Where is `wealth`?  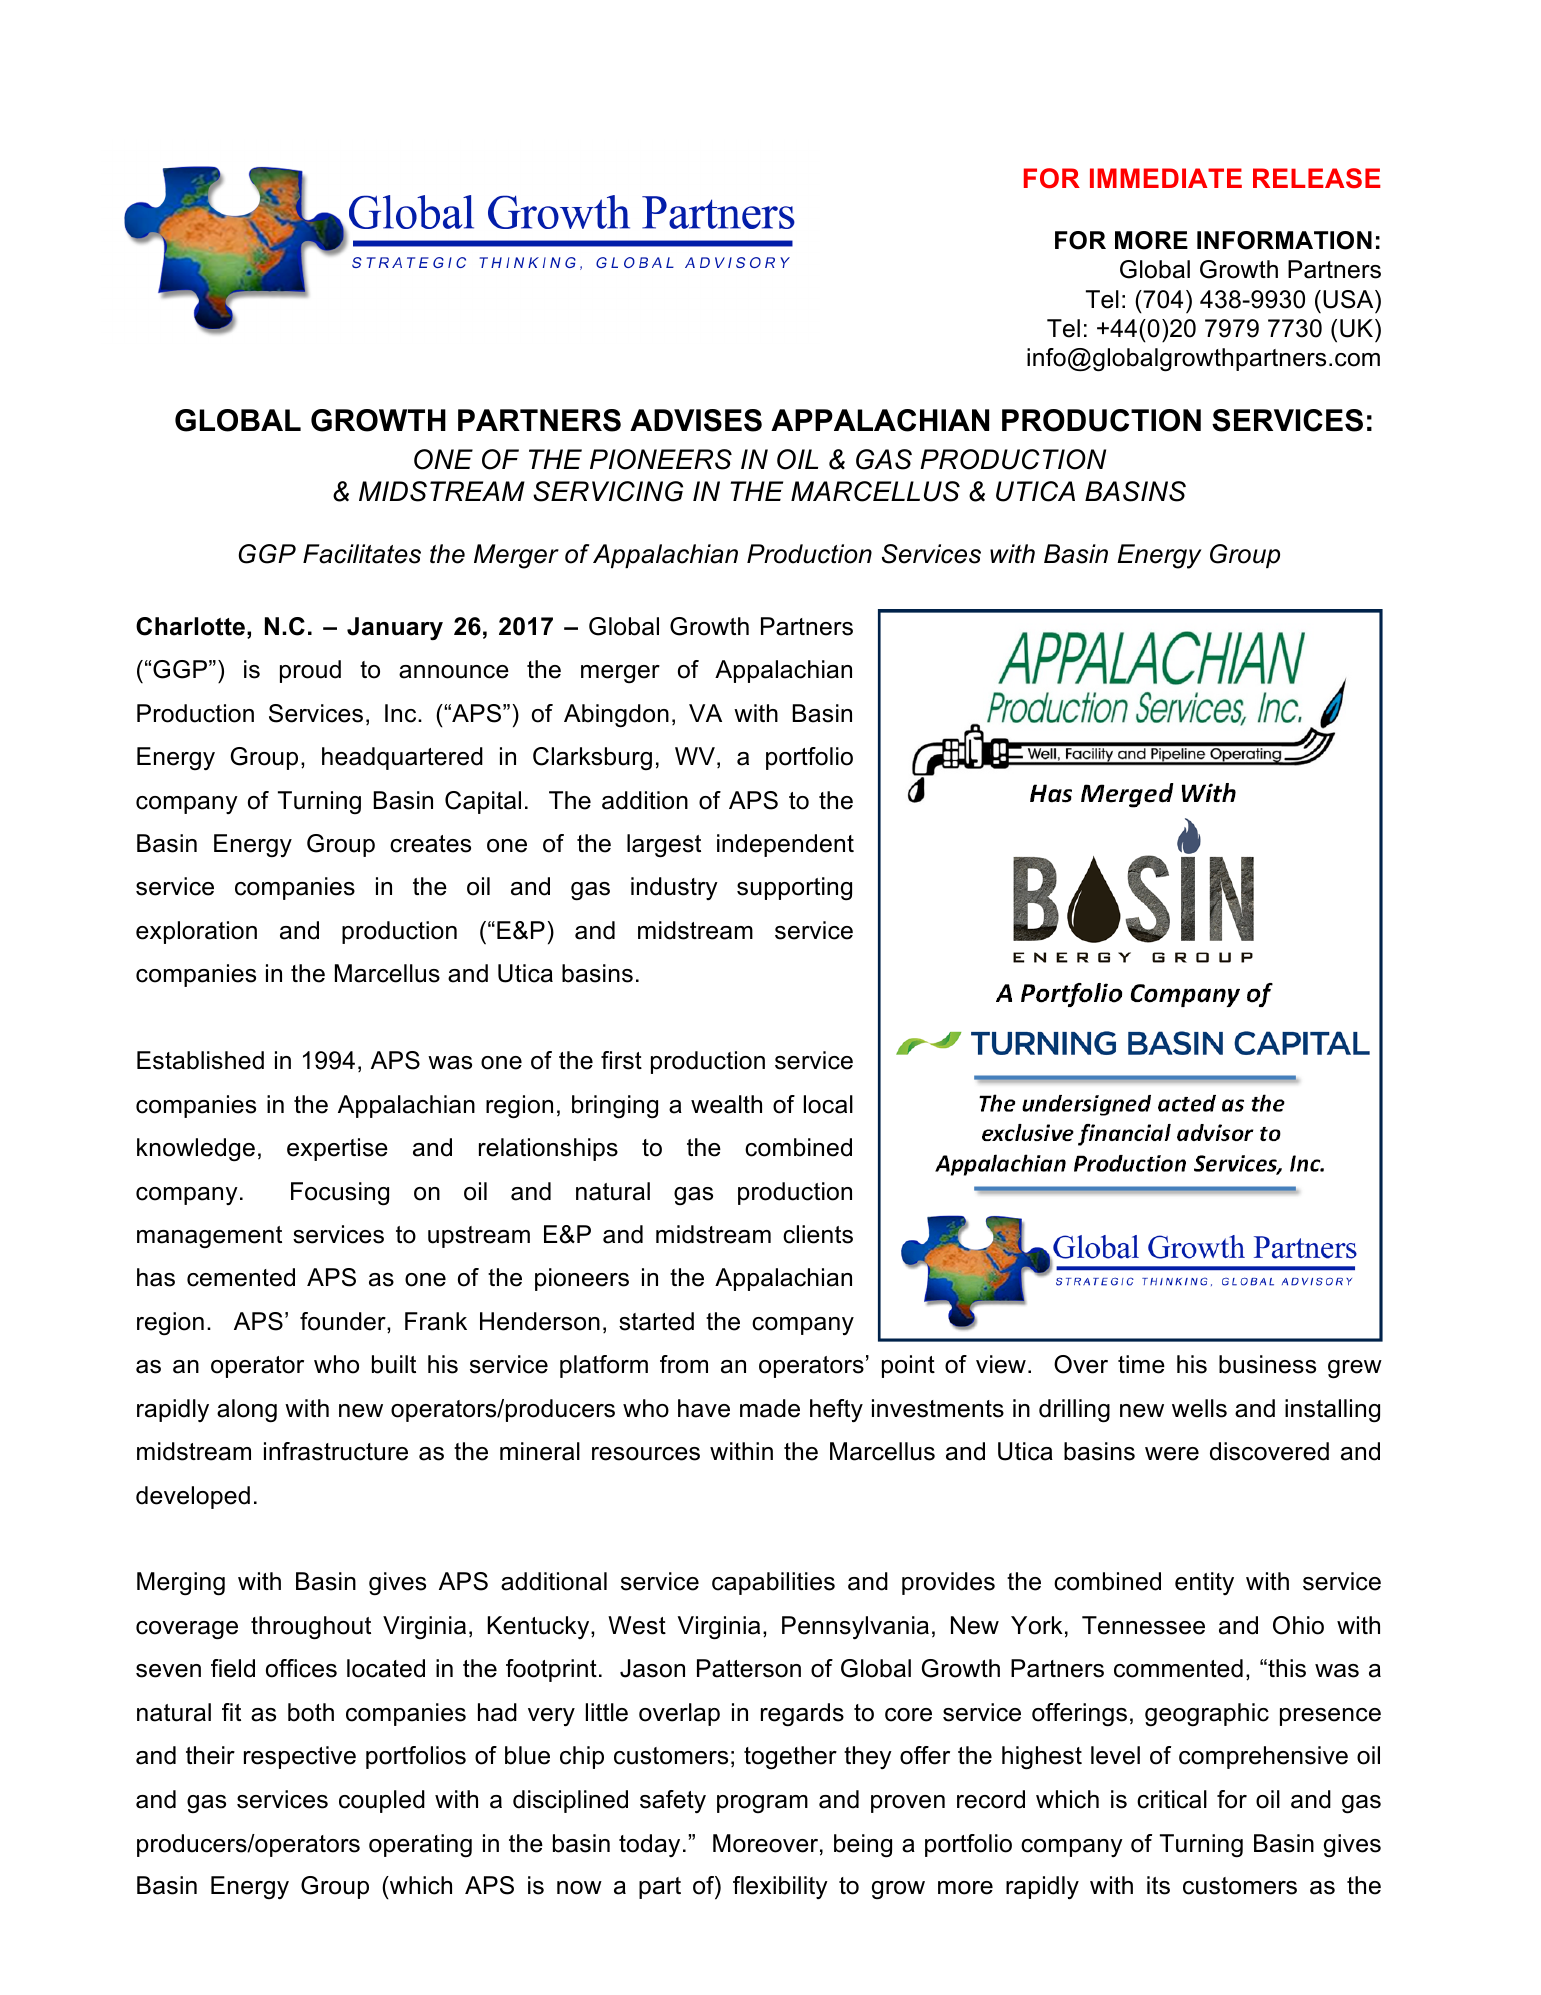 wealth is located at coordinates (726, 1104).
